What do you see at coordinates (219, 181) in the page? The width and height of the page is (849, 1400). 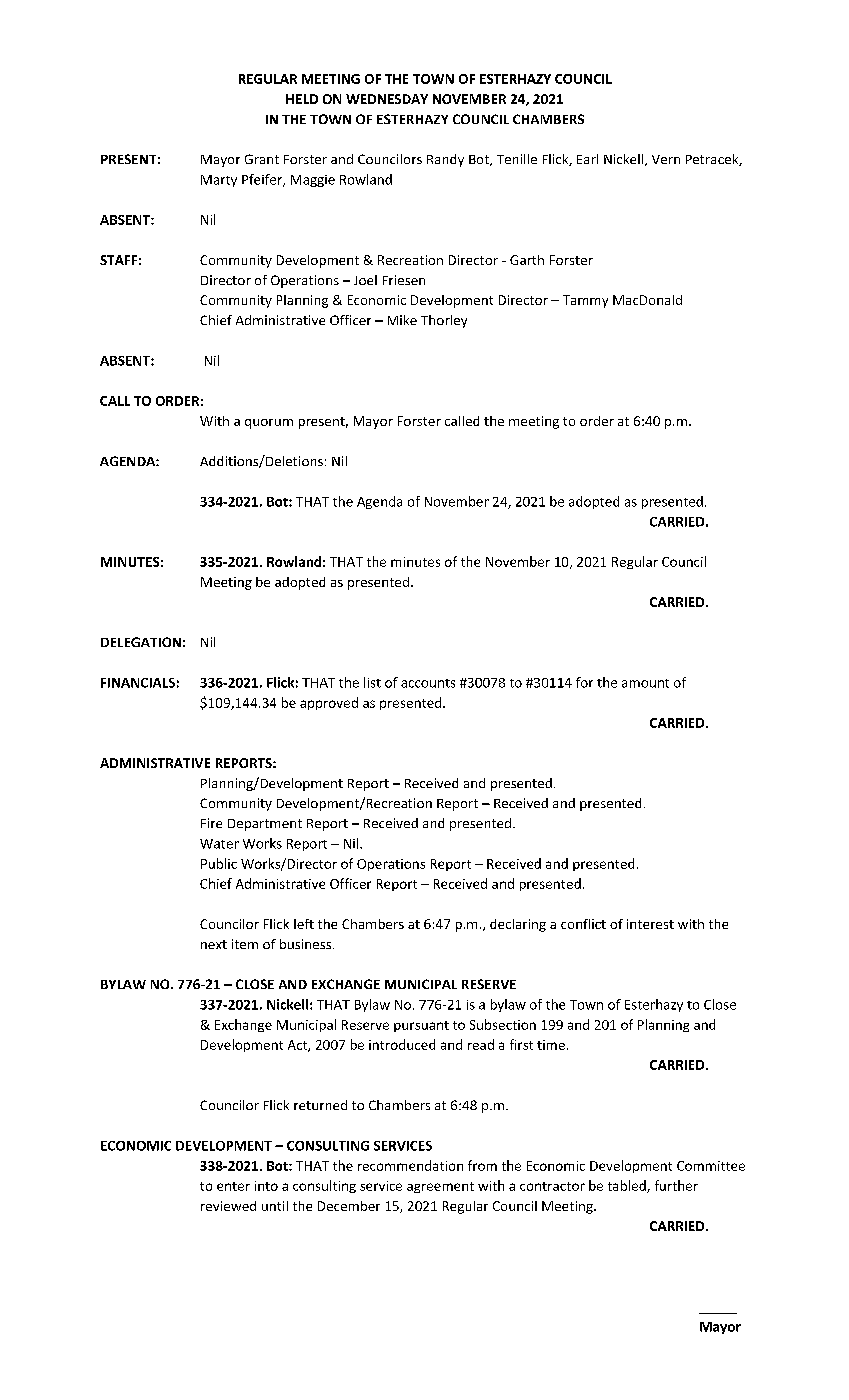 I see `Marty` at bounding box center [219, 181].
